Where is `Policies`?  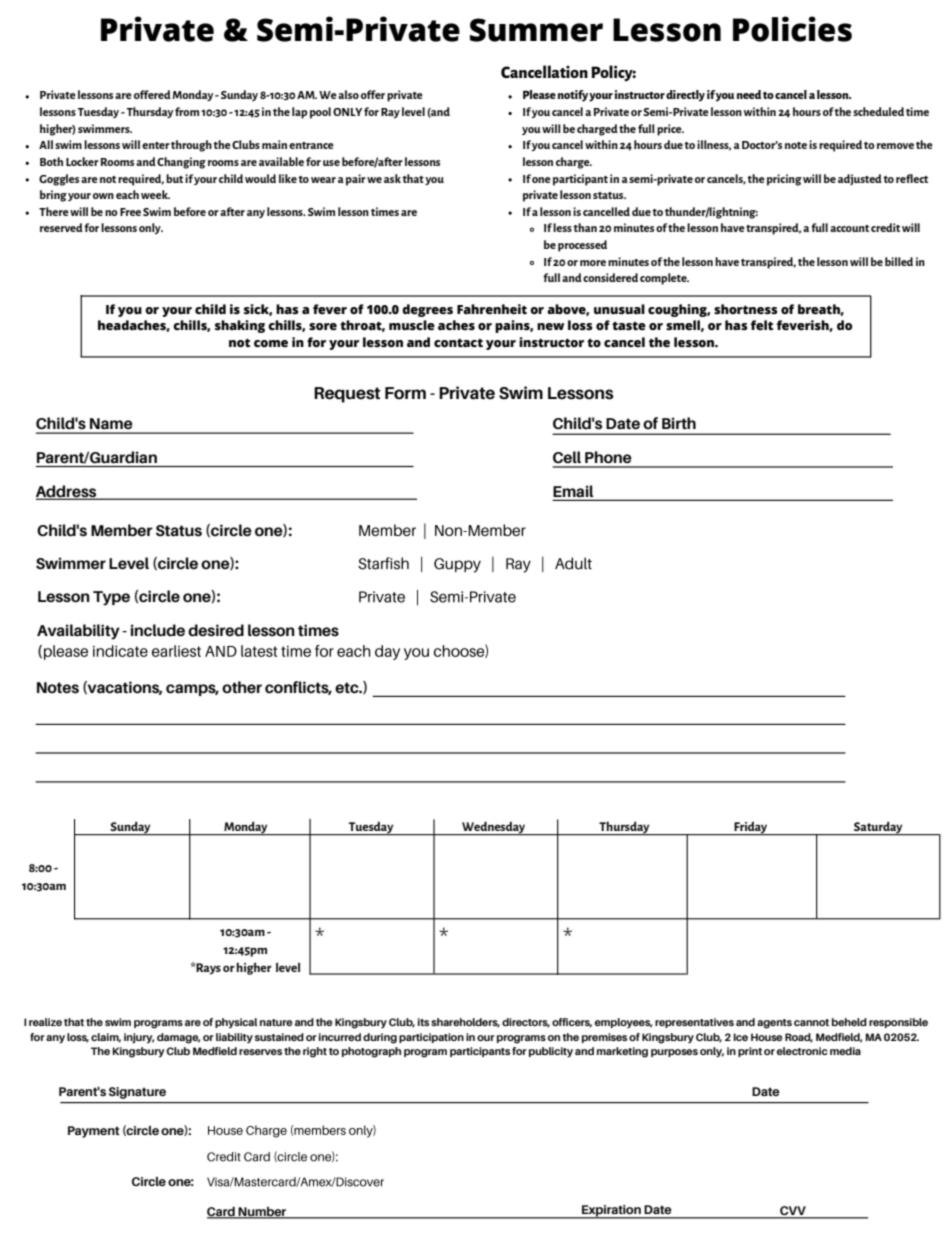 Policies is located at coordinates (792, 29).
